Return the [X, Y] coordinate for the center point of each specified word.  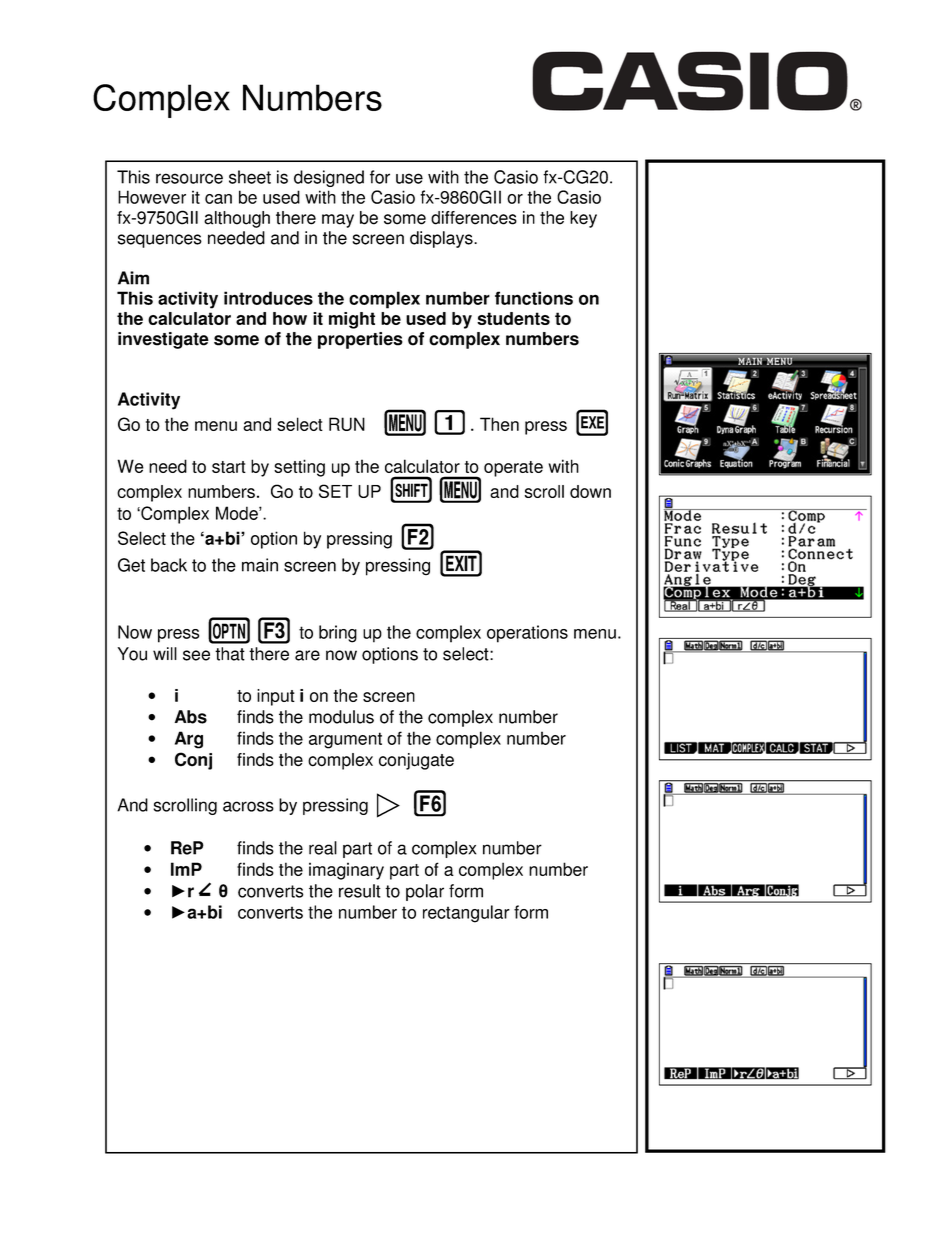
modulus [341, 717]
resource [189, 178]
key [583, 219]
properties [360, 340]
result [360, 891]
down [590, 491]
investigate [163, 340]
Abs [190, 717]
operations [527, 634]
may [338, 221]
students [513, 318]
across [248, 806]
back [169, 565]
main [260, 565]
